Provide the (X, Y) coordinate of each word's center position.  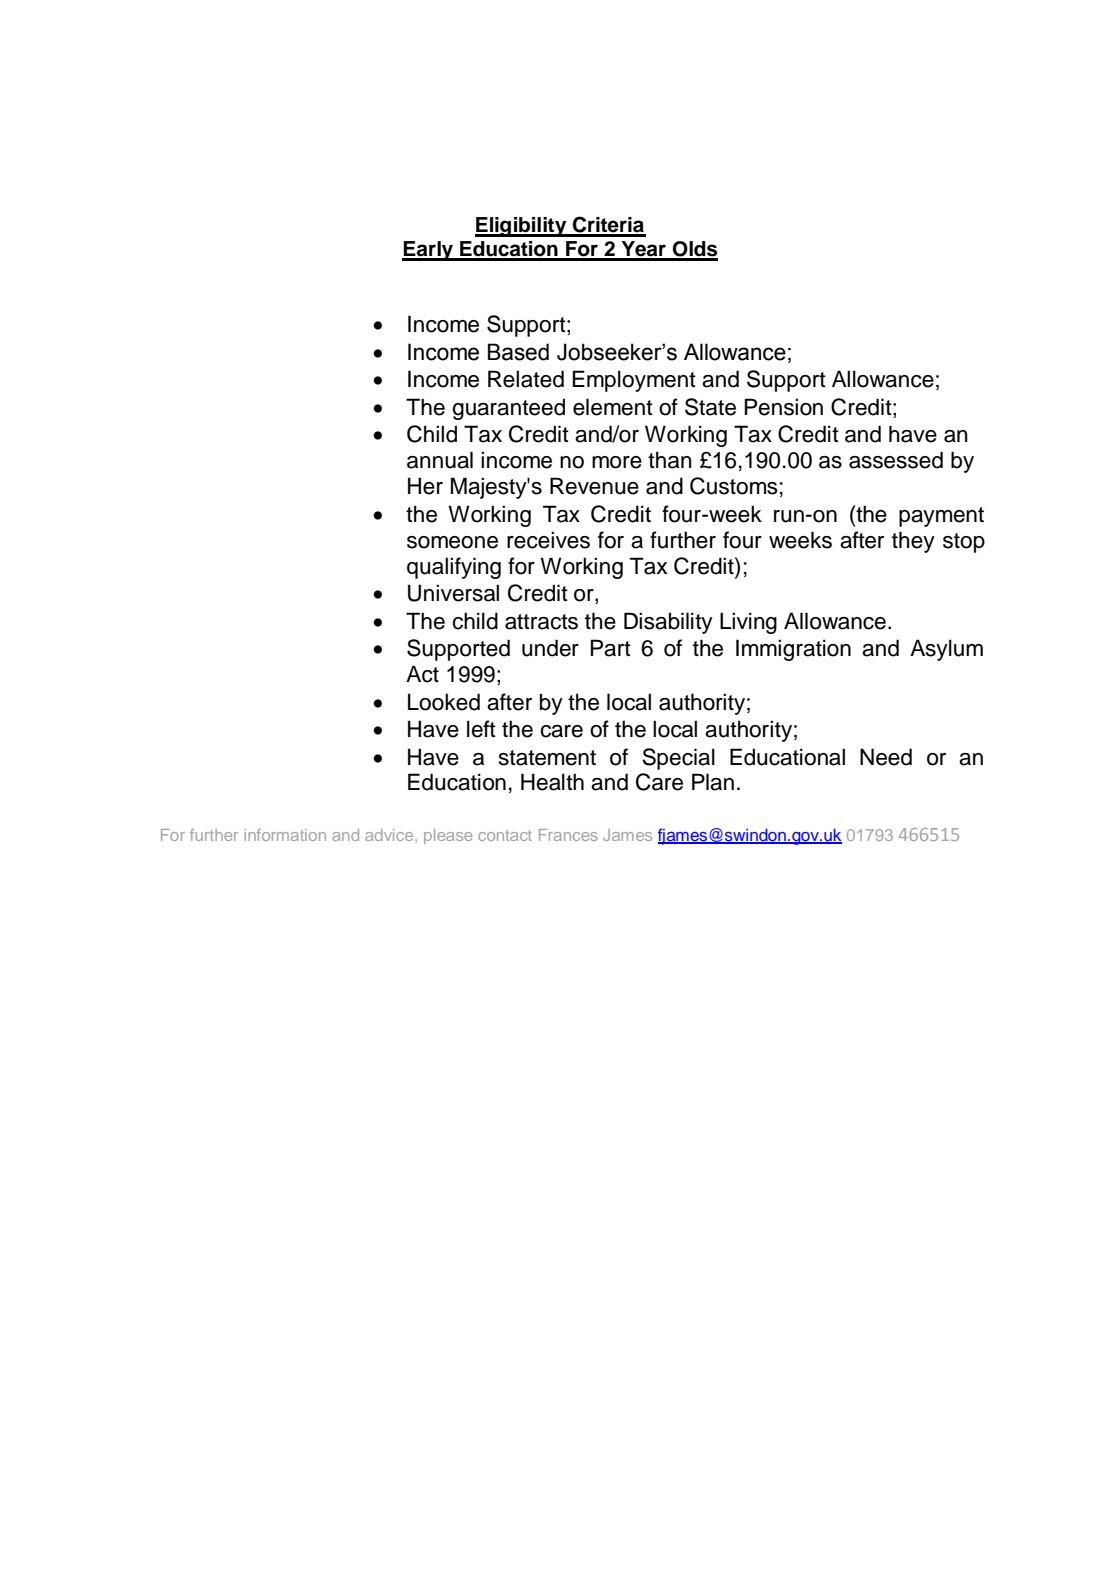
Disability (668, 623)
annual (440, 460)
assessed (896, 460)
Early (428, 251)
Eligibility (522, 227)
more (617, 462)
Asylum (946, 650)
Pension (784, 407)
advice (390, 835)
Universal (453, 593)
